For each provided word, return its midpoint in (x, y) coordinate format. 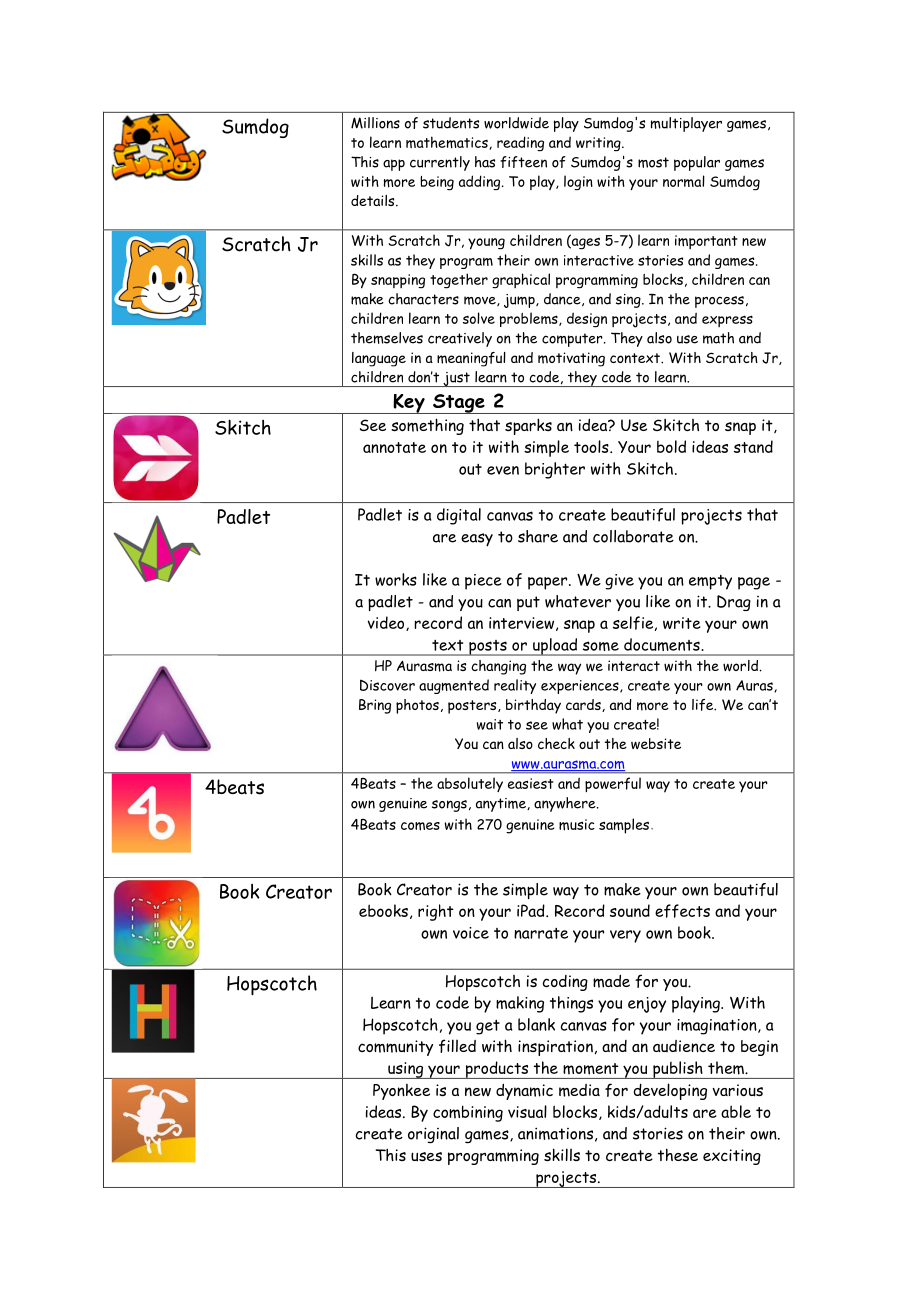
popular (697, 163)
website (656, 743)
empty (710, 582)
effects (682, 911)
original (433, 1135)
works (396, 579)
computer (573, 340)
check (556, 743)
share (538, 536)
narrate (541, 933)
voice (471, 933)
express (727, 321)
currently (440, 163)
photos (417, 706)
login (578, 182)
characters (423, 299)
